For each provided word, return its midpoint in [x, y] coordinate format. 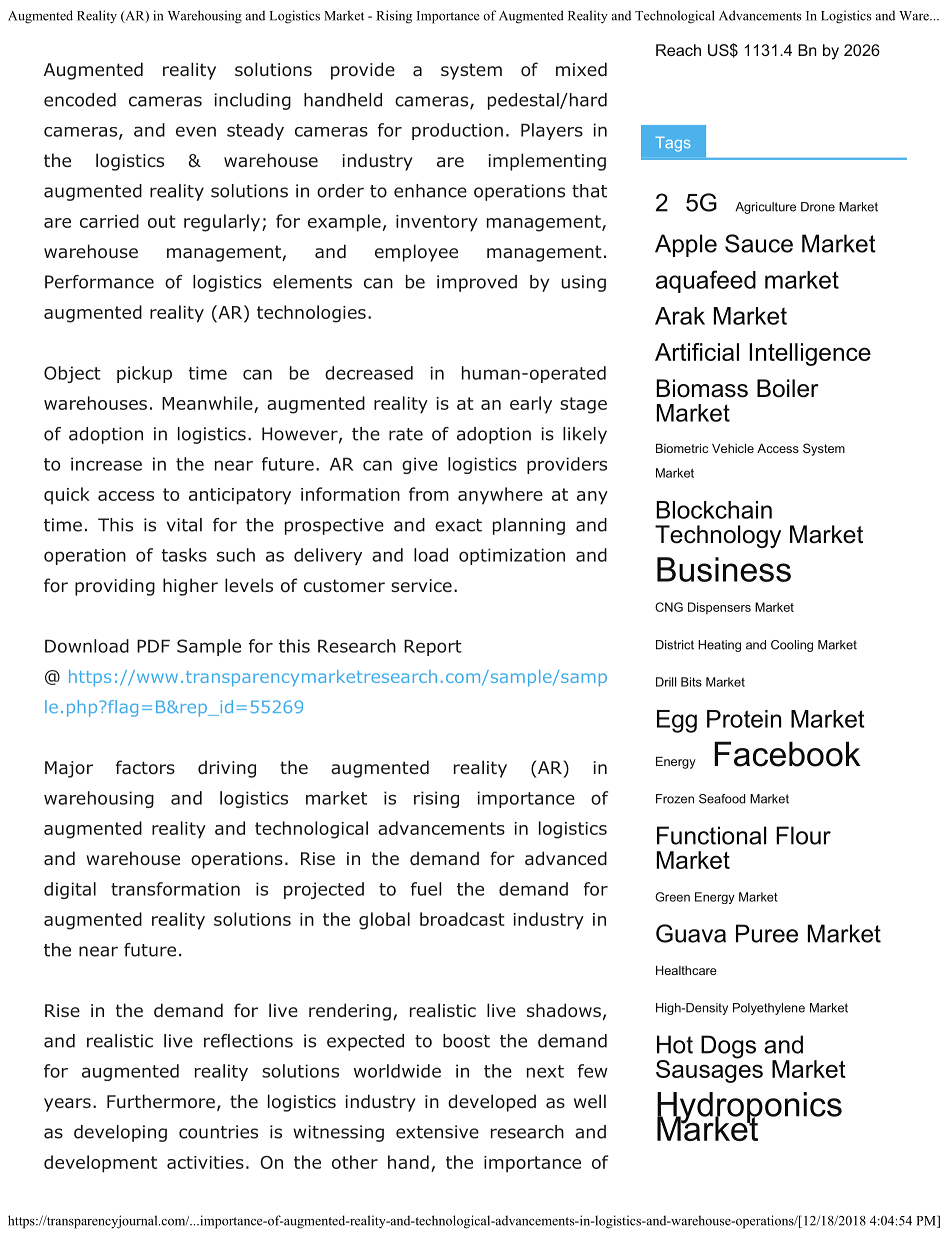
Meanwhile [207, 403]
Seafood [722, 799]
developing [120, 1133]
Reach [678, 50]
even [196, 131]
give [420, 465]
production [457, 131]
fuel [426, 889]
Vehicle [733, 448]
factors [145, 767]
